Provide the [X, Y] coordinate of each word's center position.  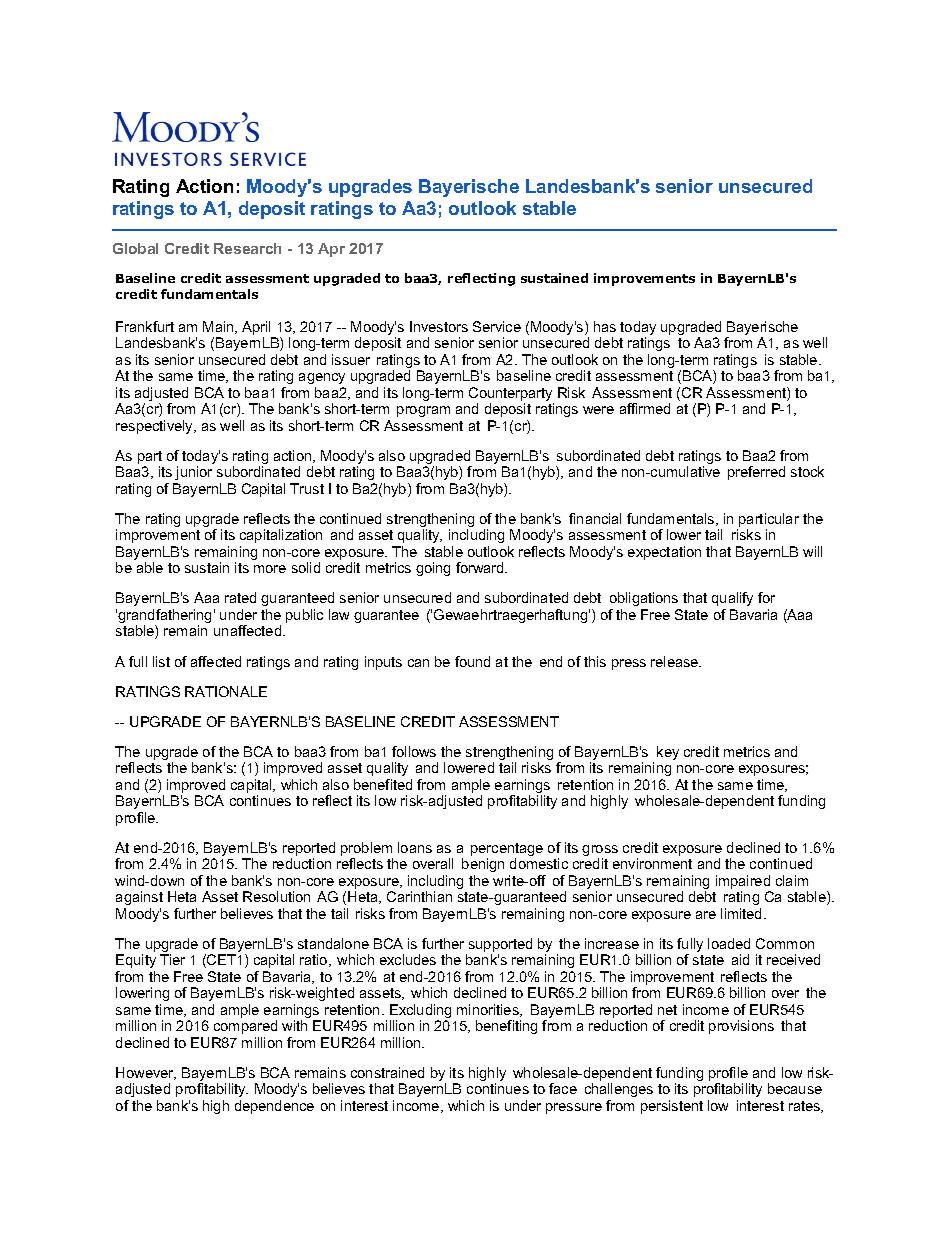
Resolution [276, 896]
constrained [387, 1072]
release [676, 661]
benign [483, 865]
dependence [274, 1107]
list [161, 661]
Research [247, 248]
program [423, 411]
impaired [743, 883]
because [795, 1088]
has [605, 326]
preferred [756, 473]
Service [497, 326]
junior [193, 473]
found [472, 661]
